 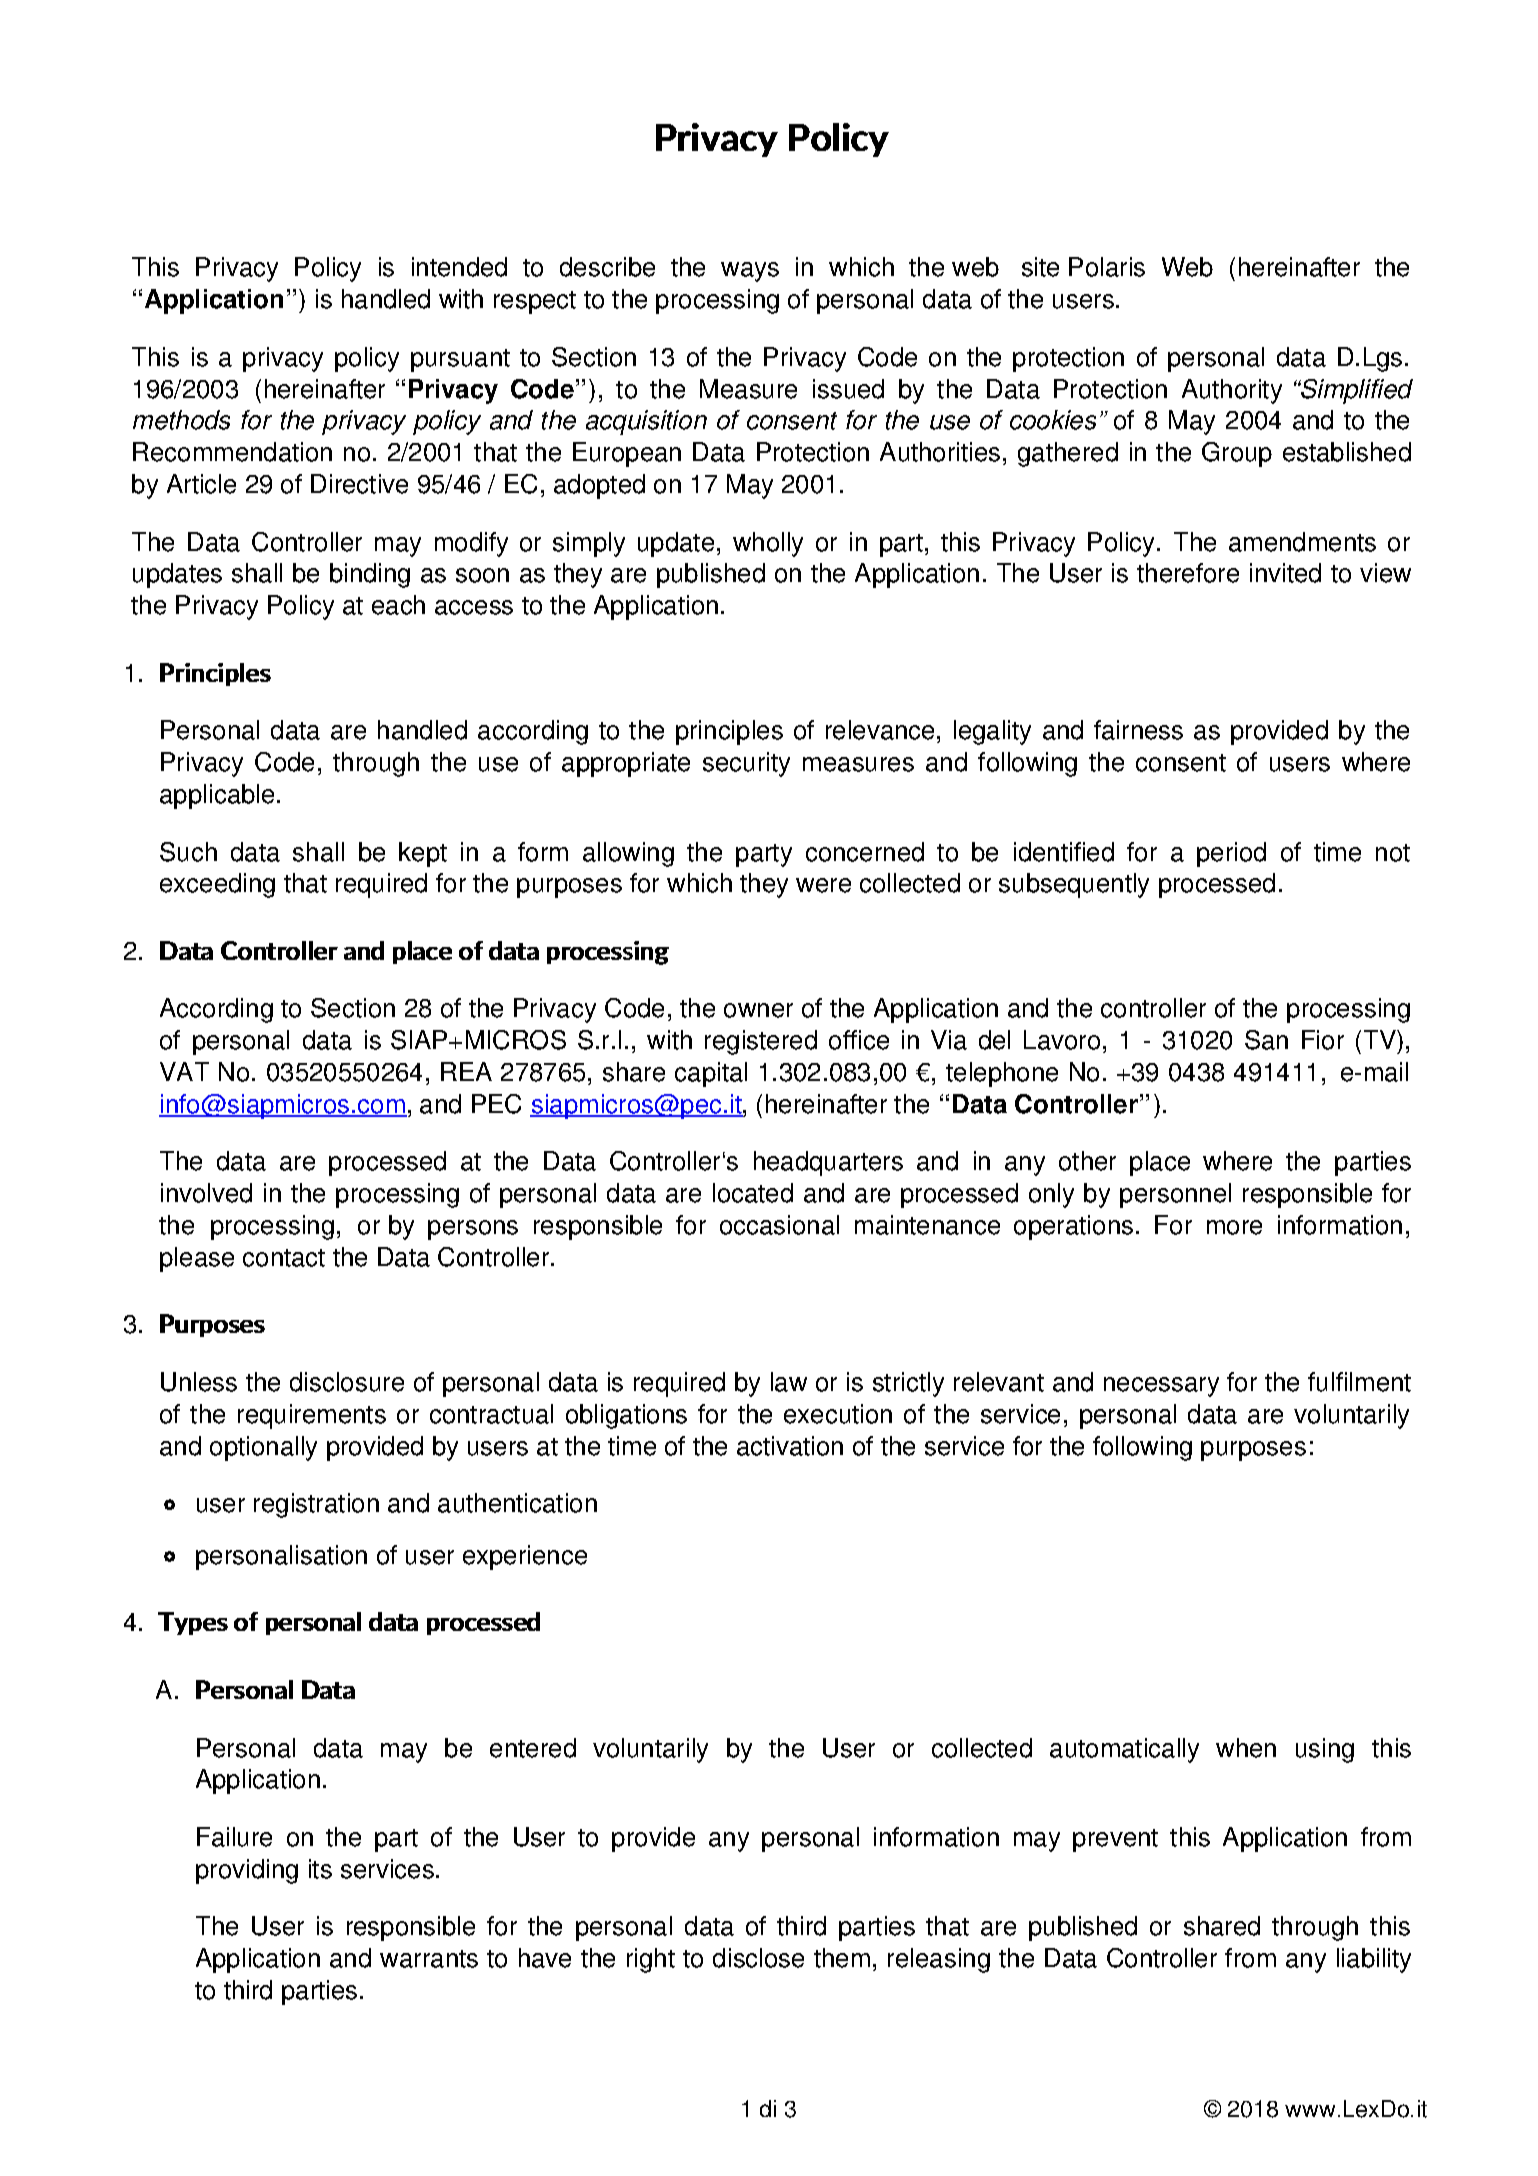 I want to click on its, so click(x=320, y=1869).
